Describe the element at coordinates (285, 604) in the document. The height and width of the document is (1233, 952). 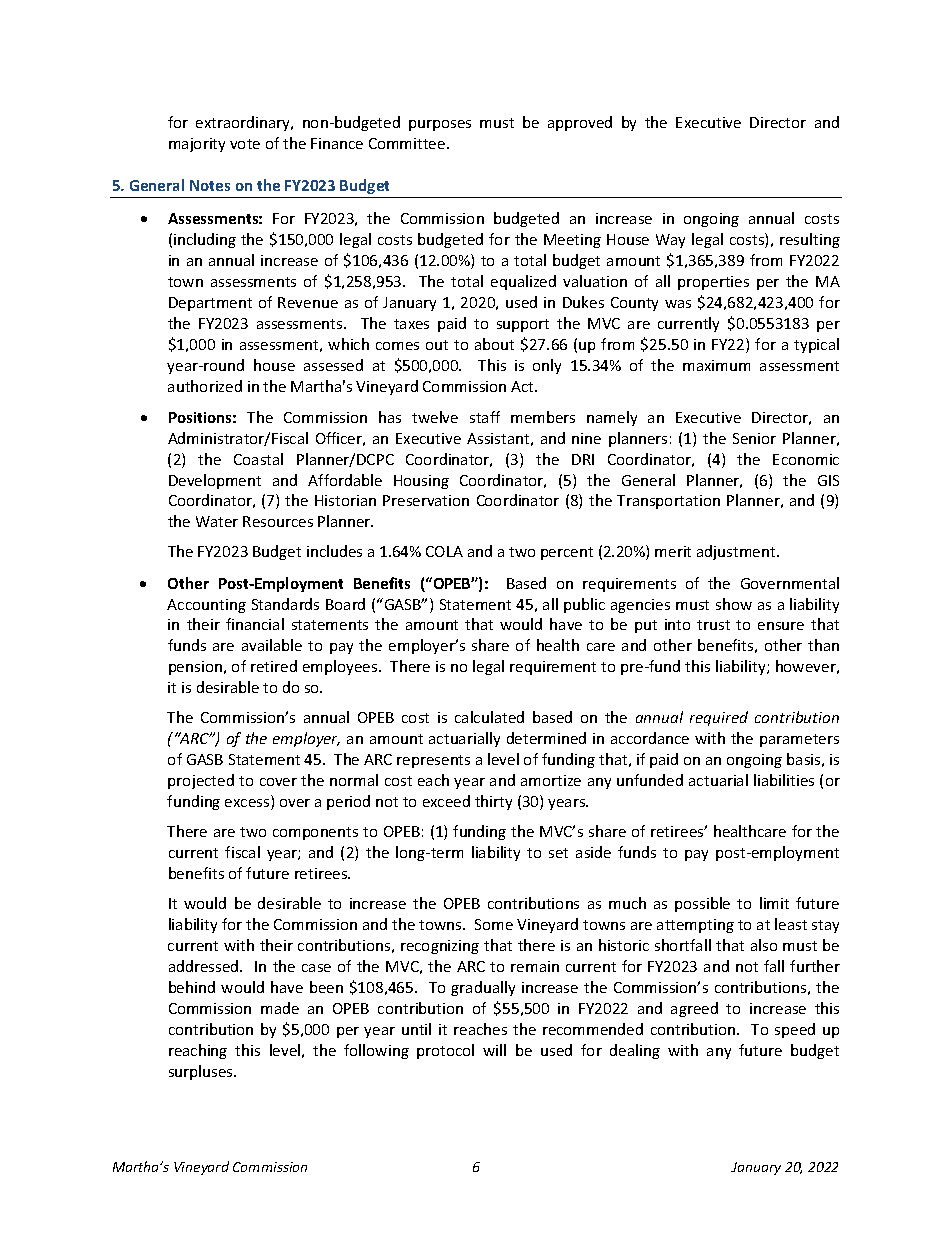
I see `Standards` at that location.
